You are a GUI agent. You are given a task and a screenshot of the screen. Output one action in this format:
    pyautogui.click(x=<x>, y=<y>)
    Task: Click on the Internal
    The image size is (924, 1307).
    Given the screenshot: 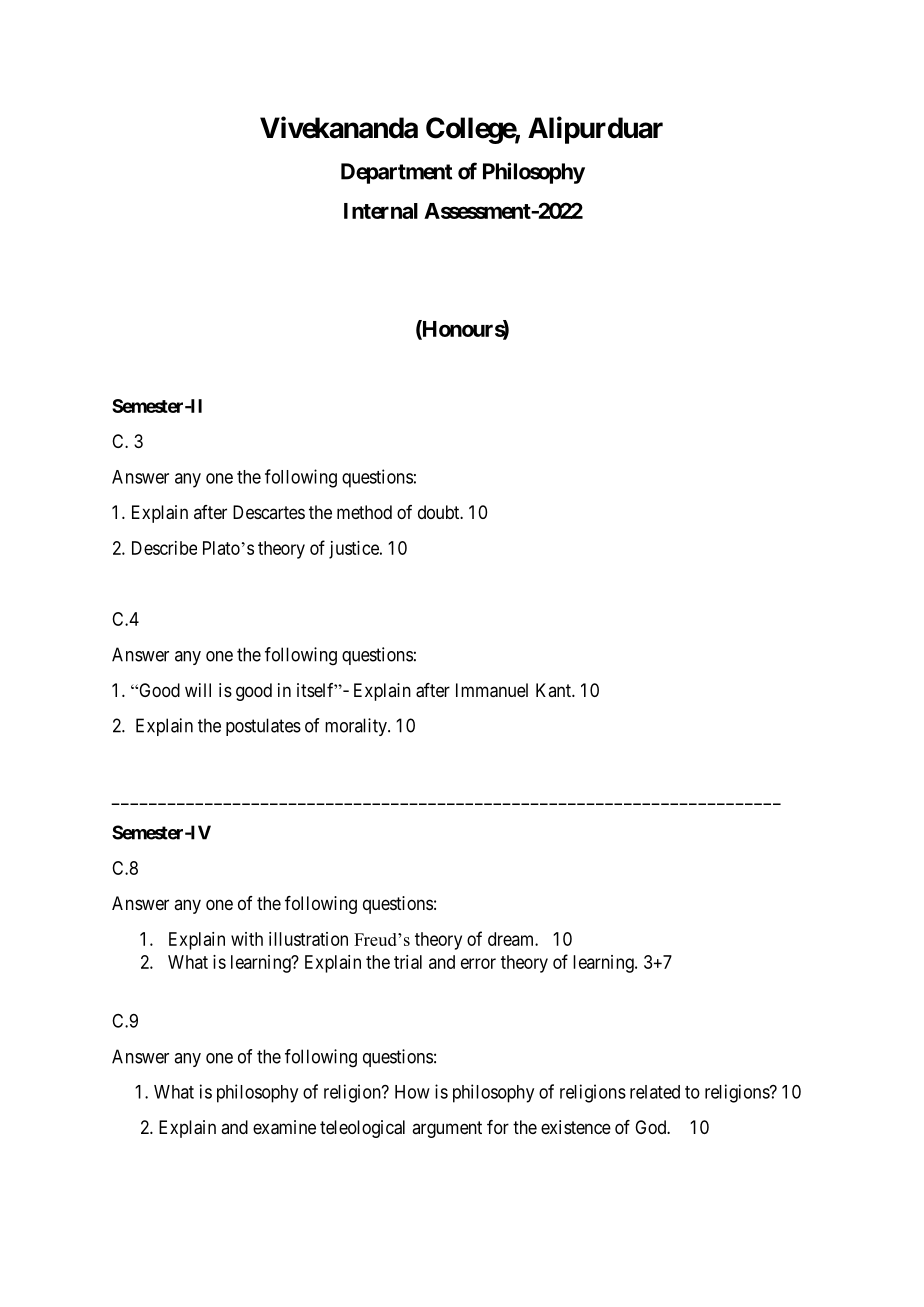 What is the action you would take?
    pyautogui.click(x=381, y=211)
